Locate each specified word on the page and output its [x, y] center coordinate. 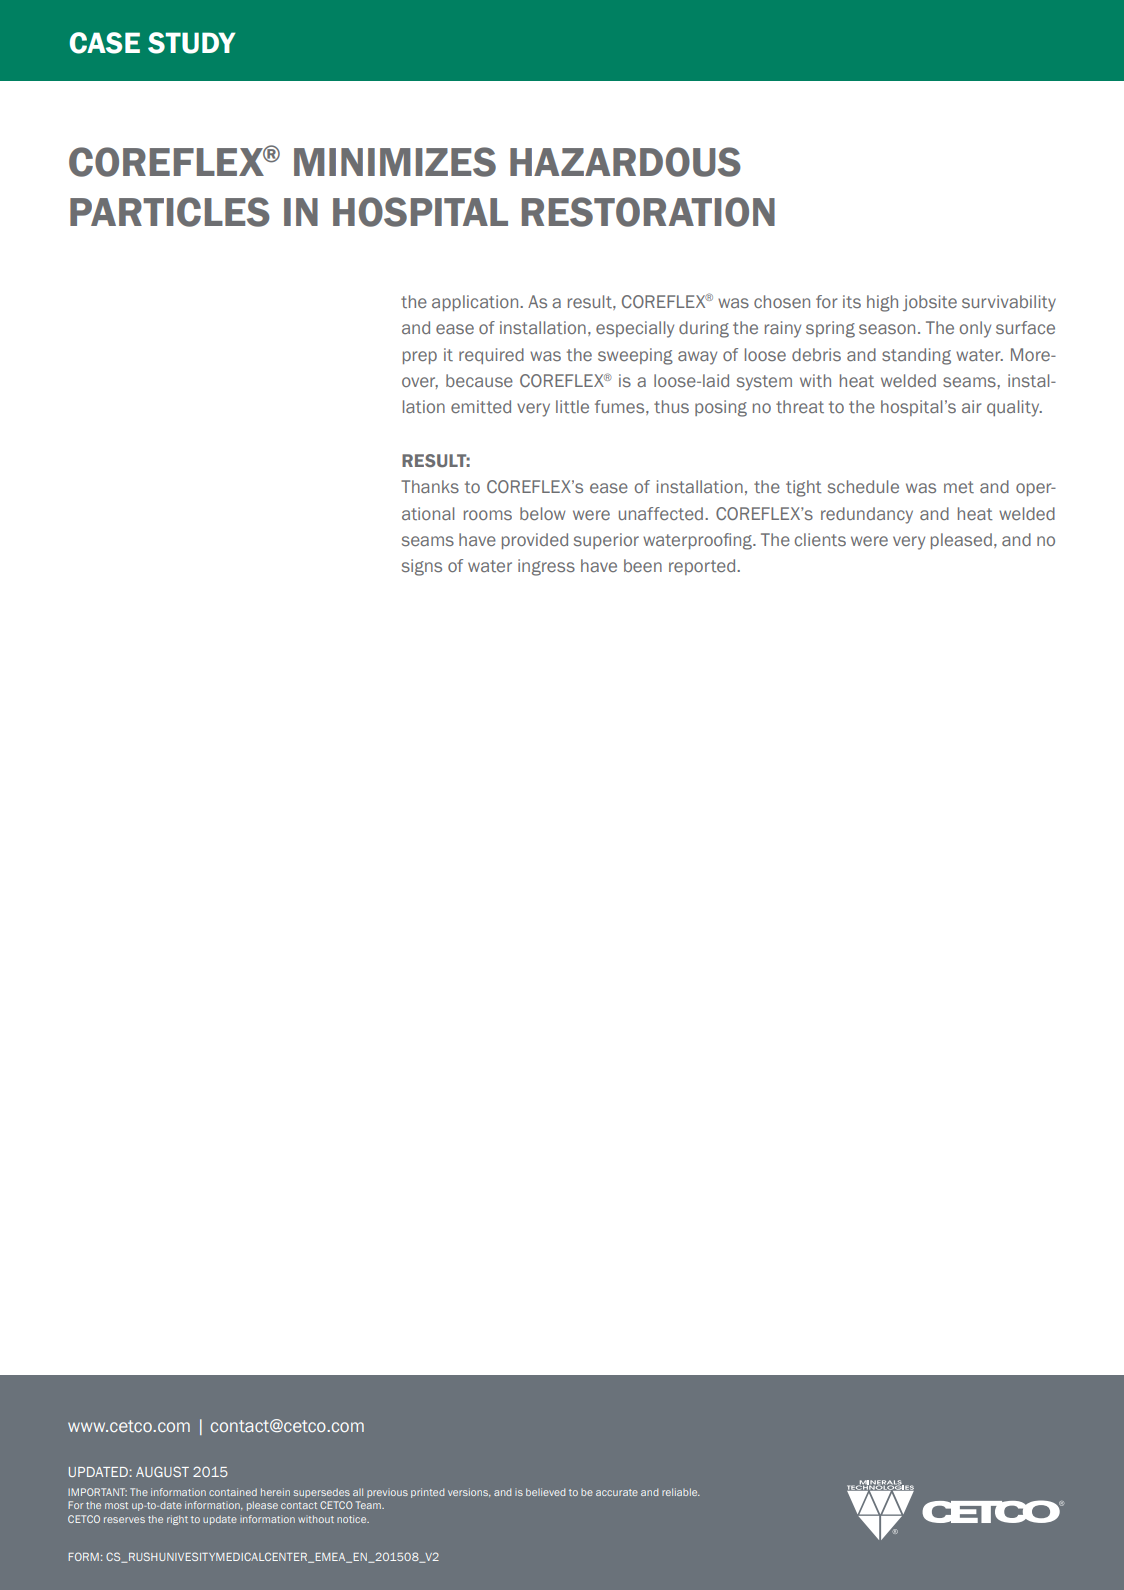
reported [703, 567]
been [643, 565]
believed [545, 1492]
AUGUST [162, 1471]
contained [233, 1492]
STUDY [192, 43]
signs [422, 567]
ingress [546, 567]
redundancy [867, 515]
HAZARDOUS [625, 162]
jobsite [930, 303]
